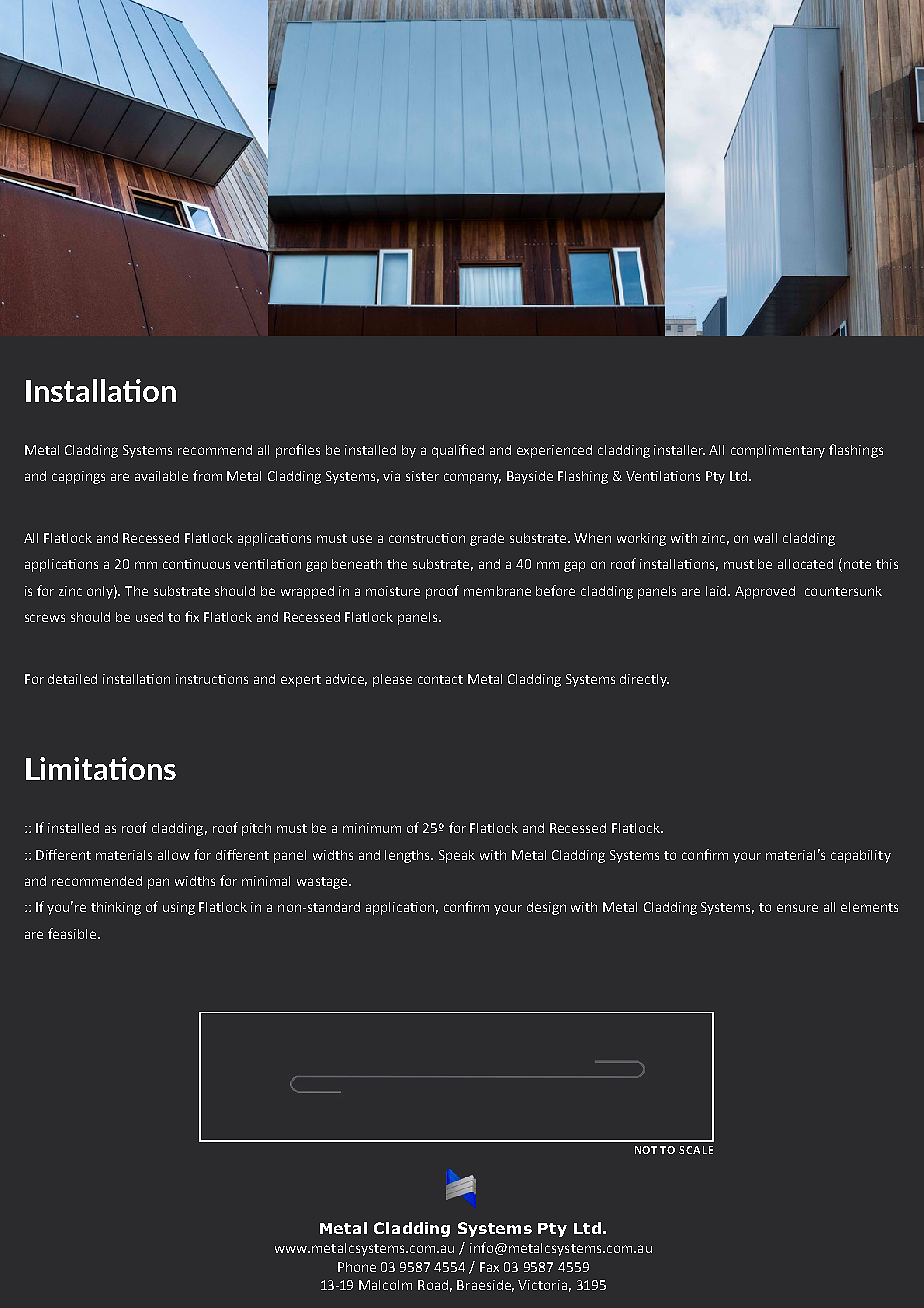  Describe the element at coordinates (357, 1267) in the screenshot. I see `Phone` at that location.
